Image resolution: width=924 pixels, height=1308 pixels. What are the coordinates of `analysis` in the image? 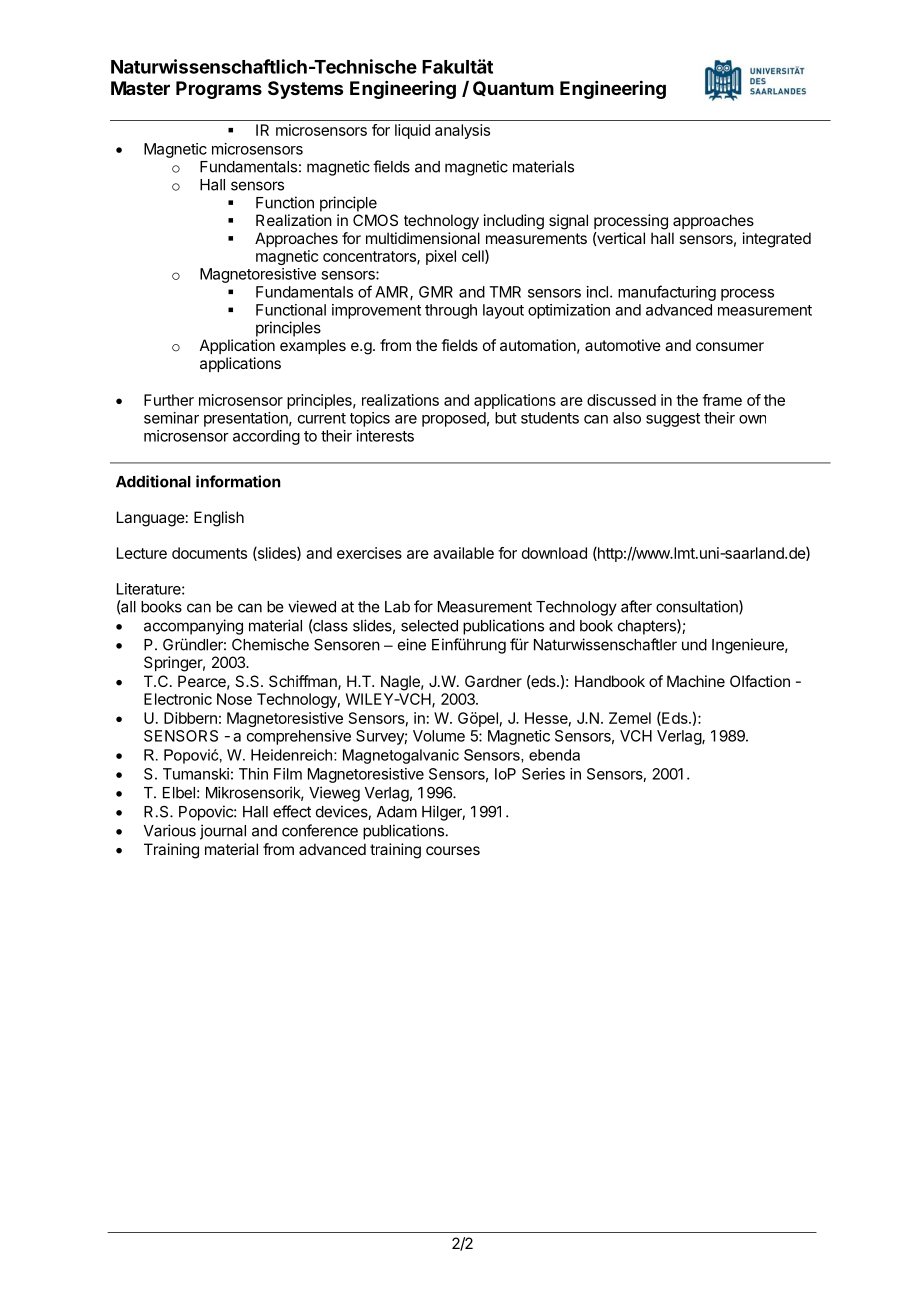 It's located at (462, 131).
